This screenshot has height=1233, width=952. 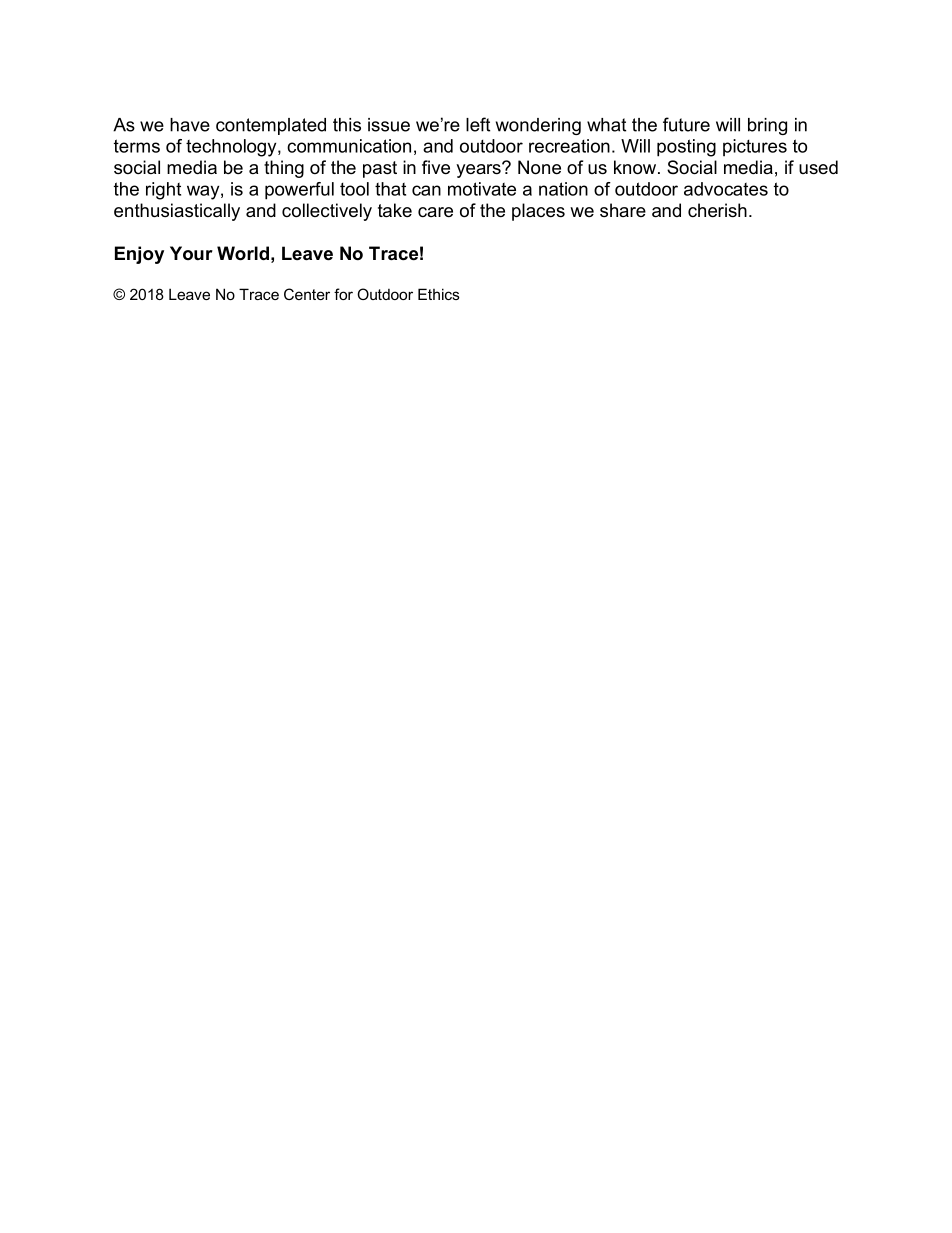 What do you see at coordinates (343, 294) in the screenshot?
I see `for` at bounding box center [343, 294].
